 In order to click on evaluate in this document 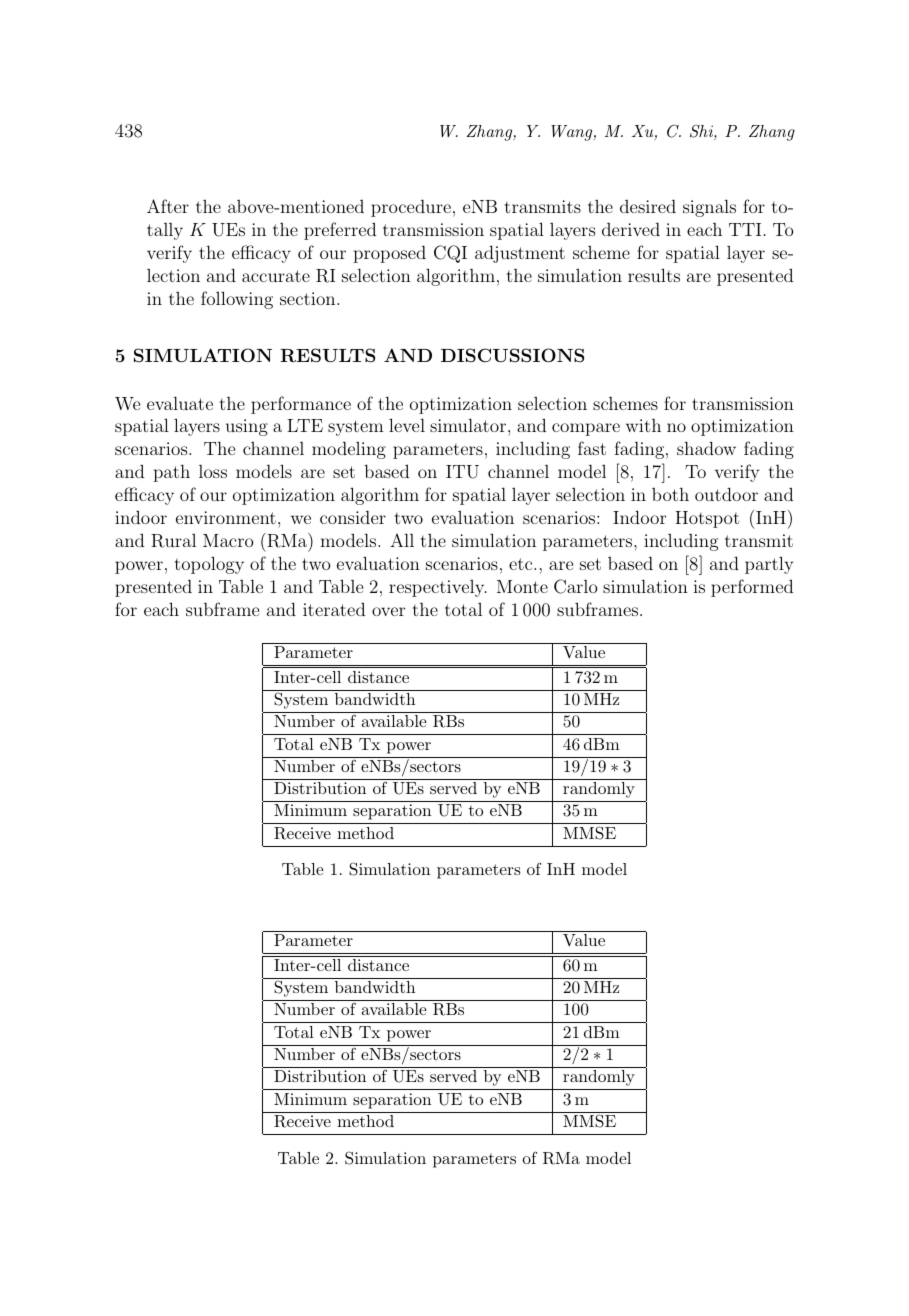, I will do `click(180, 403)`.
